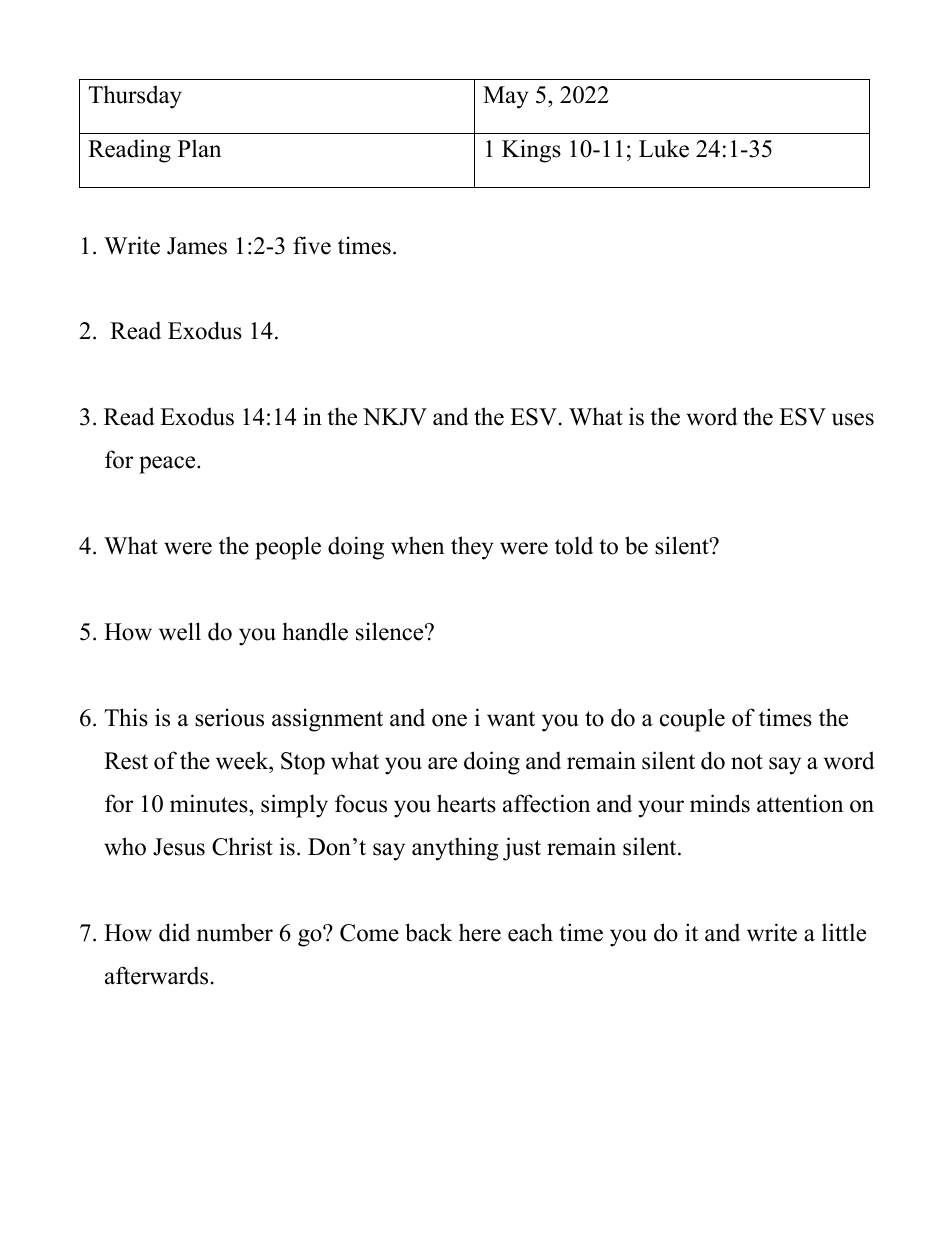 The height and width of the screenshot is (1233, 952). I want to click on peace, so click(168, 465).
